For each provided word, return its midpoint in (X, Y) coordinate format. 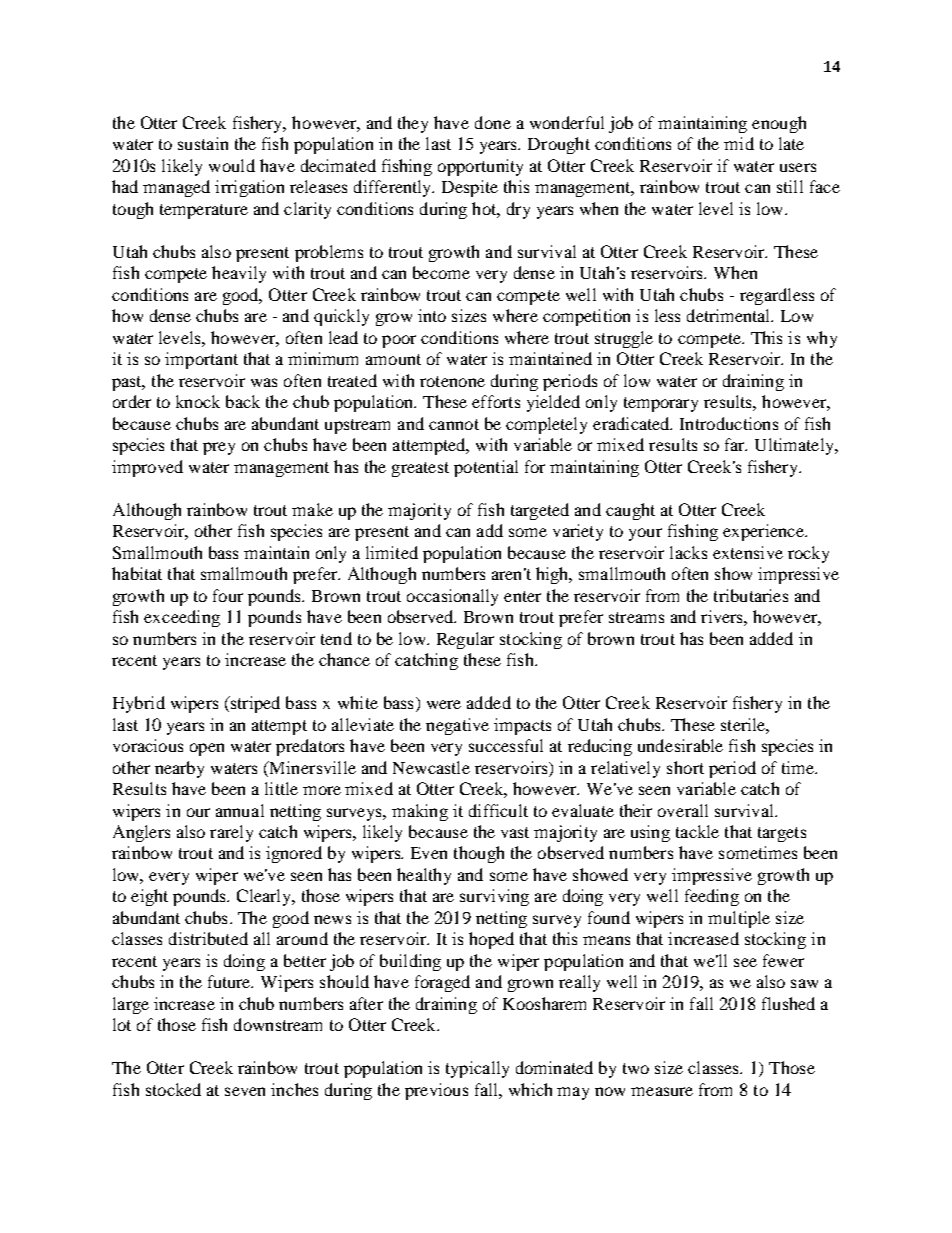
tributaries (751, 595)
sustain (203, 143)
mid (739, 143)
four (228, 595)
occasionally (452, 597)
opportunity (480, 167)
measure (662, 1091)
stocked (173, 1089)
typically (477, 1069)
